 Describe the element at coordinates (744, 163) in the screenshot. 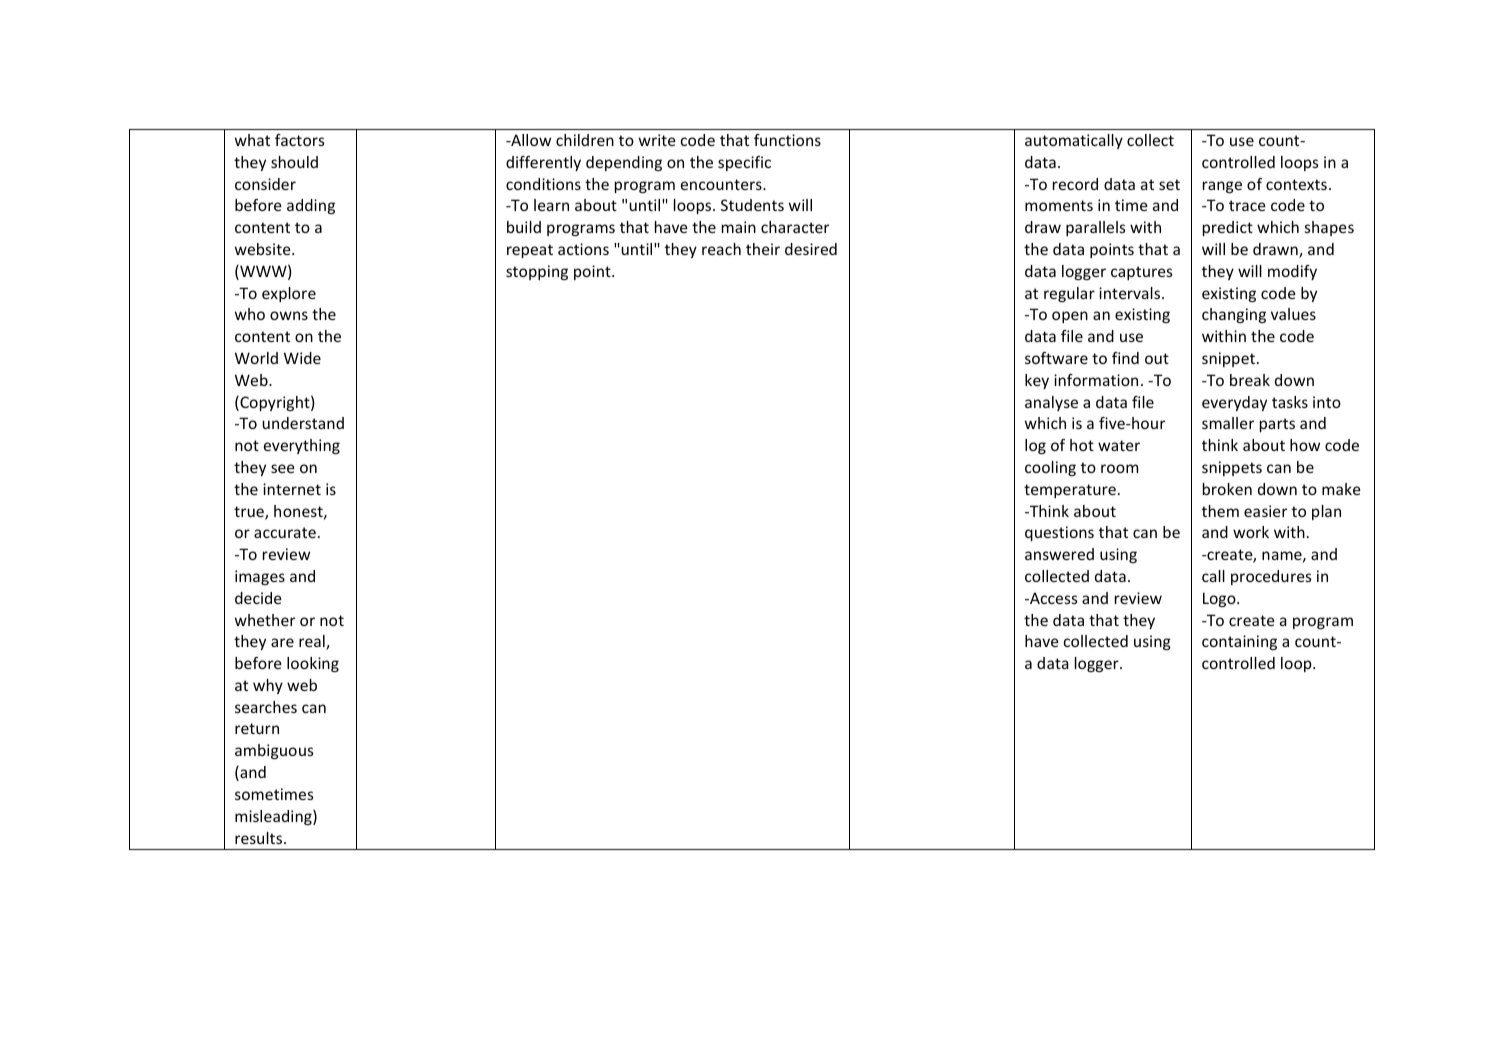

I see `specific` at that location.
